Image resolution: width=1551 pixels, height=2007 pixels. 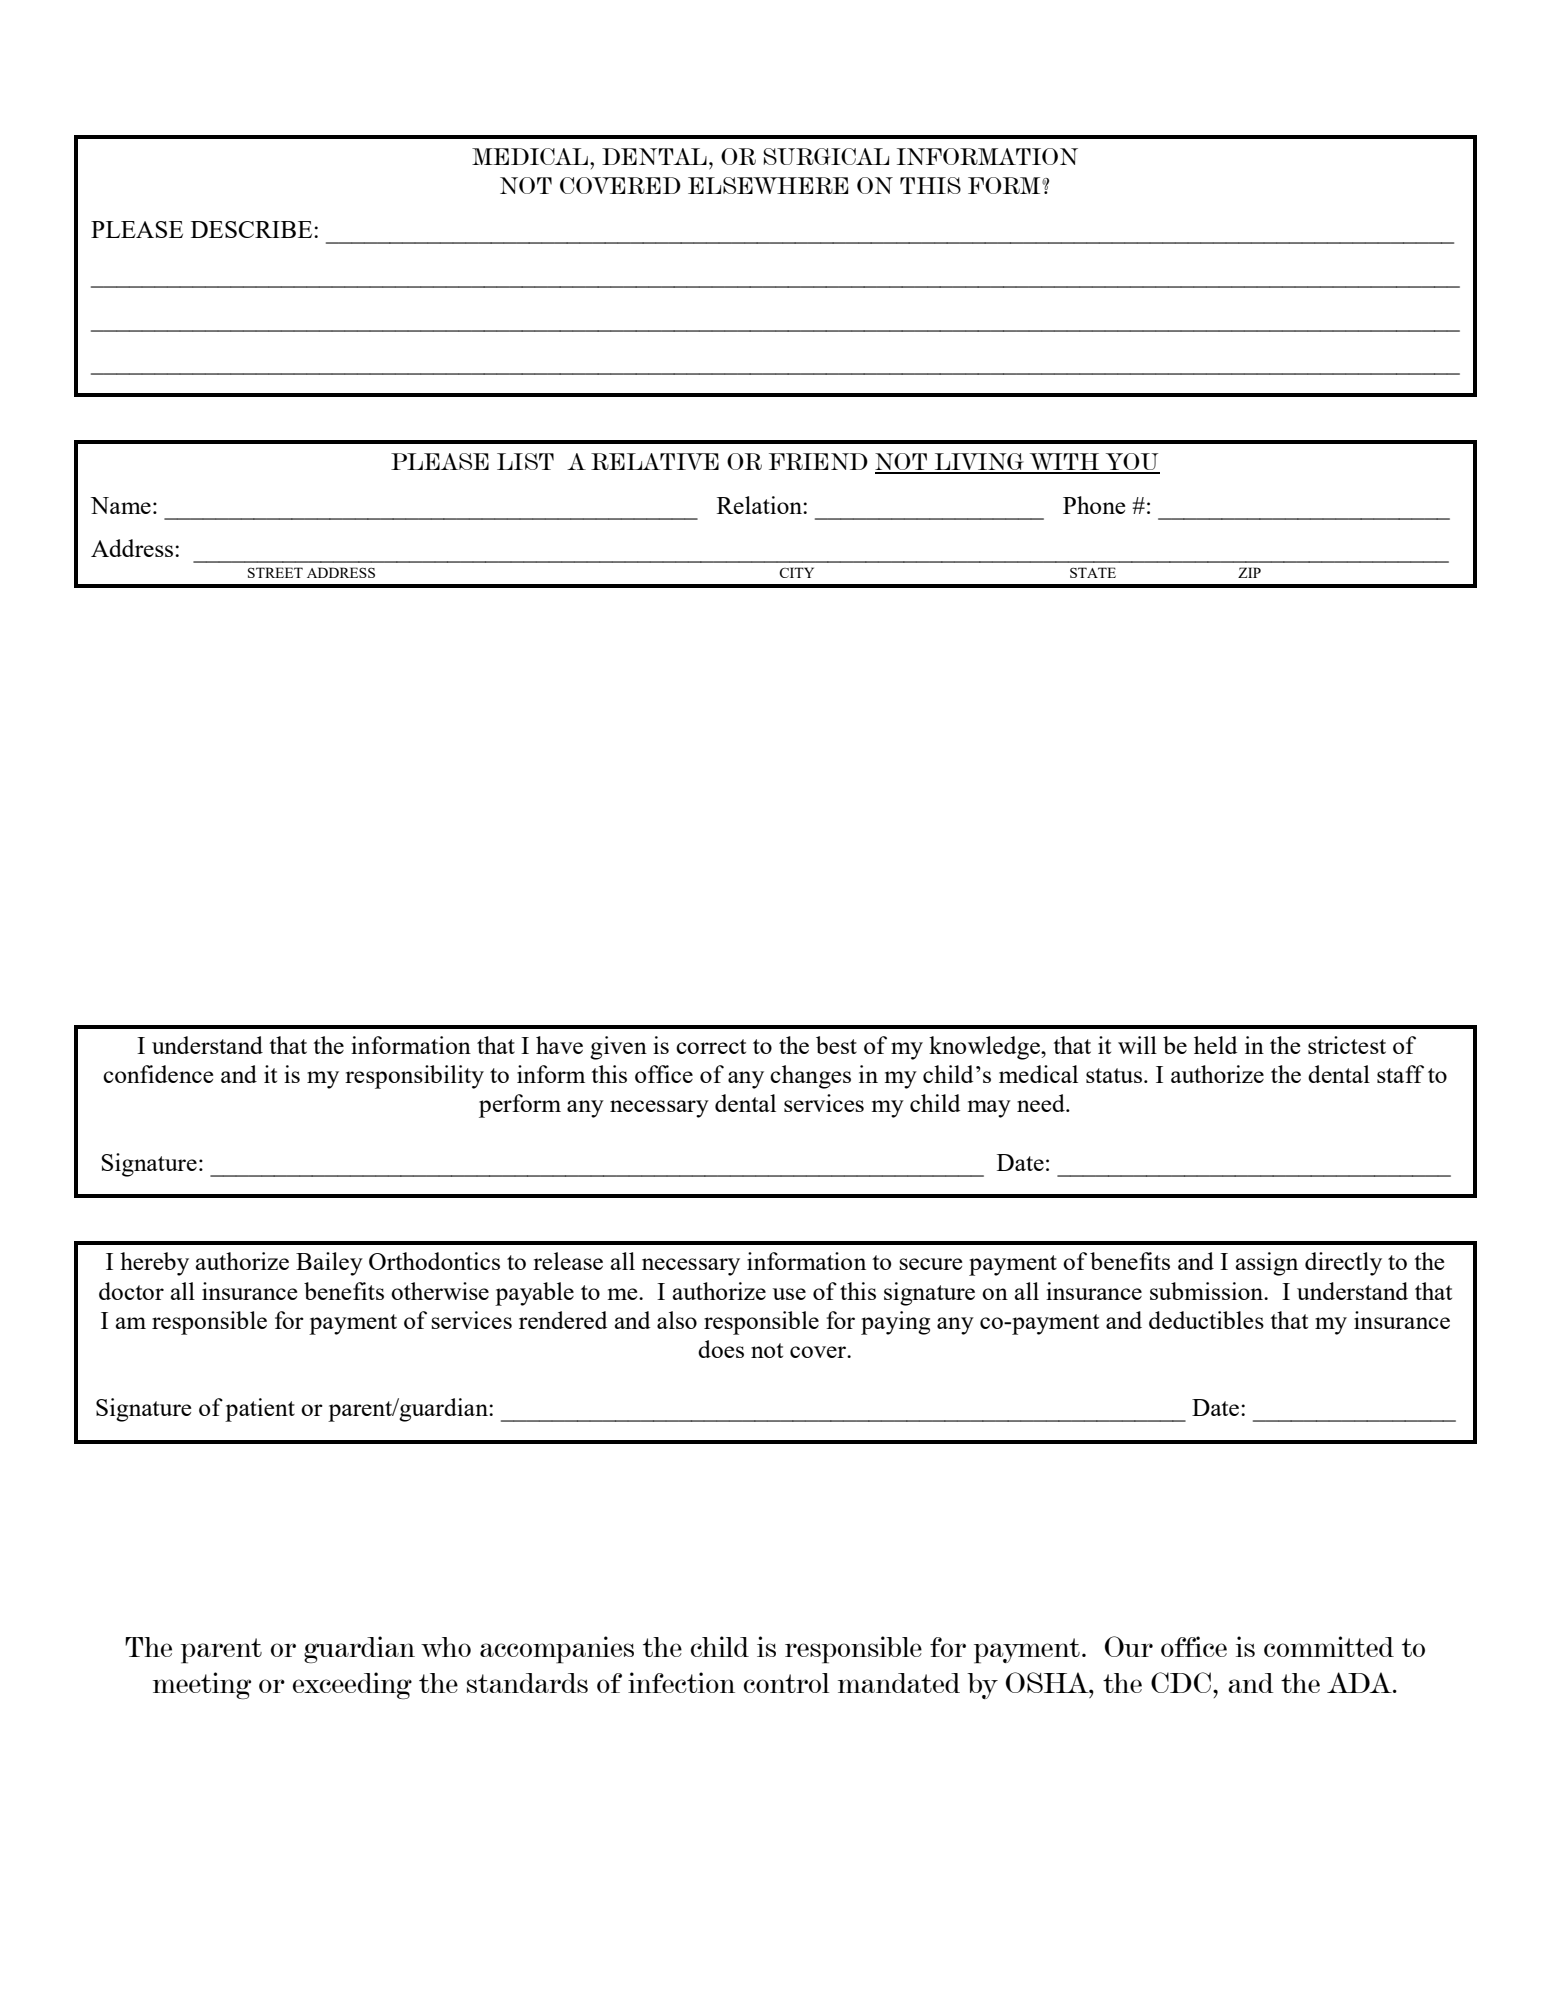 I want to click on meeting, so click(x=202, y=1685).
